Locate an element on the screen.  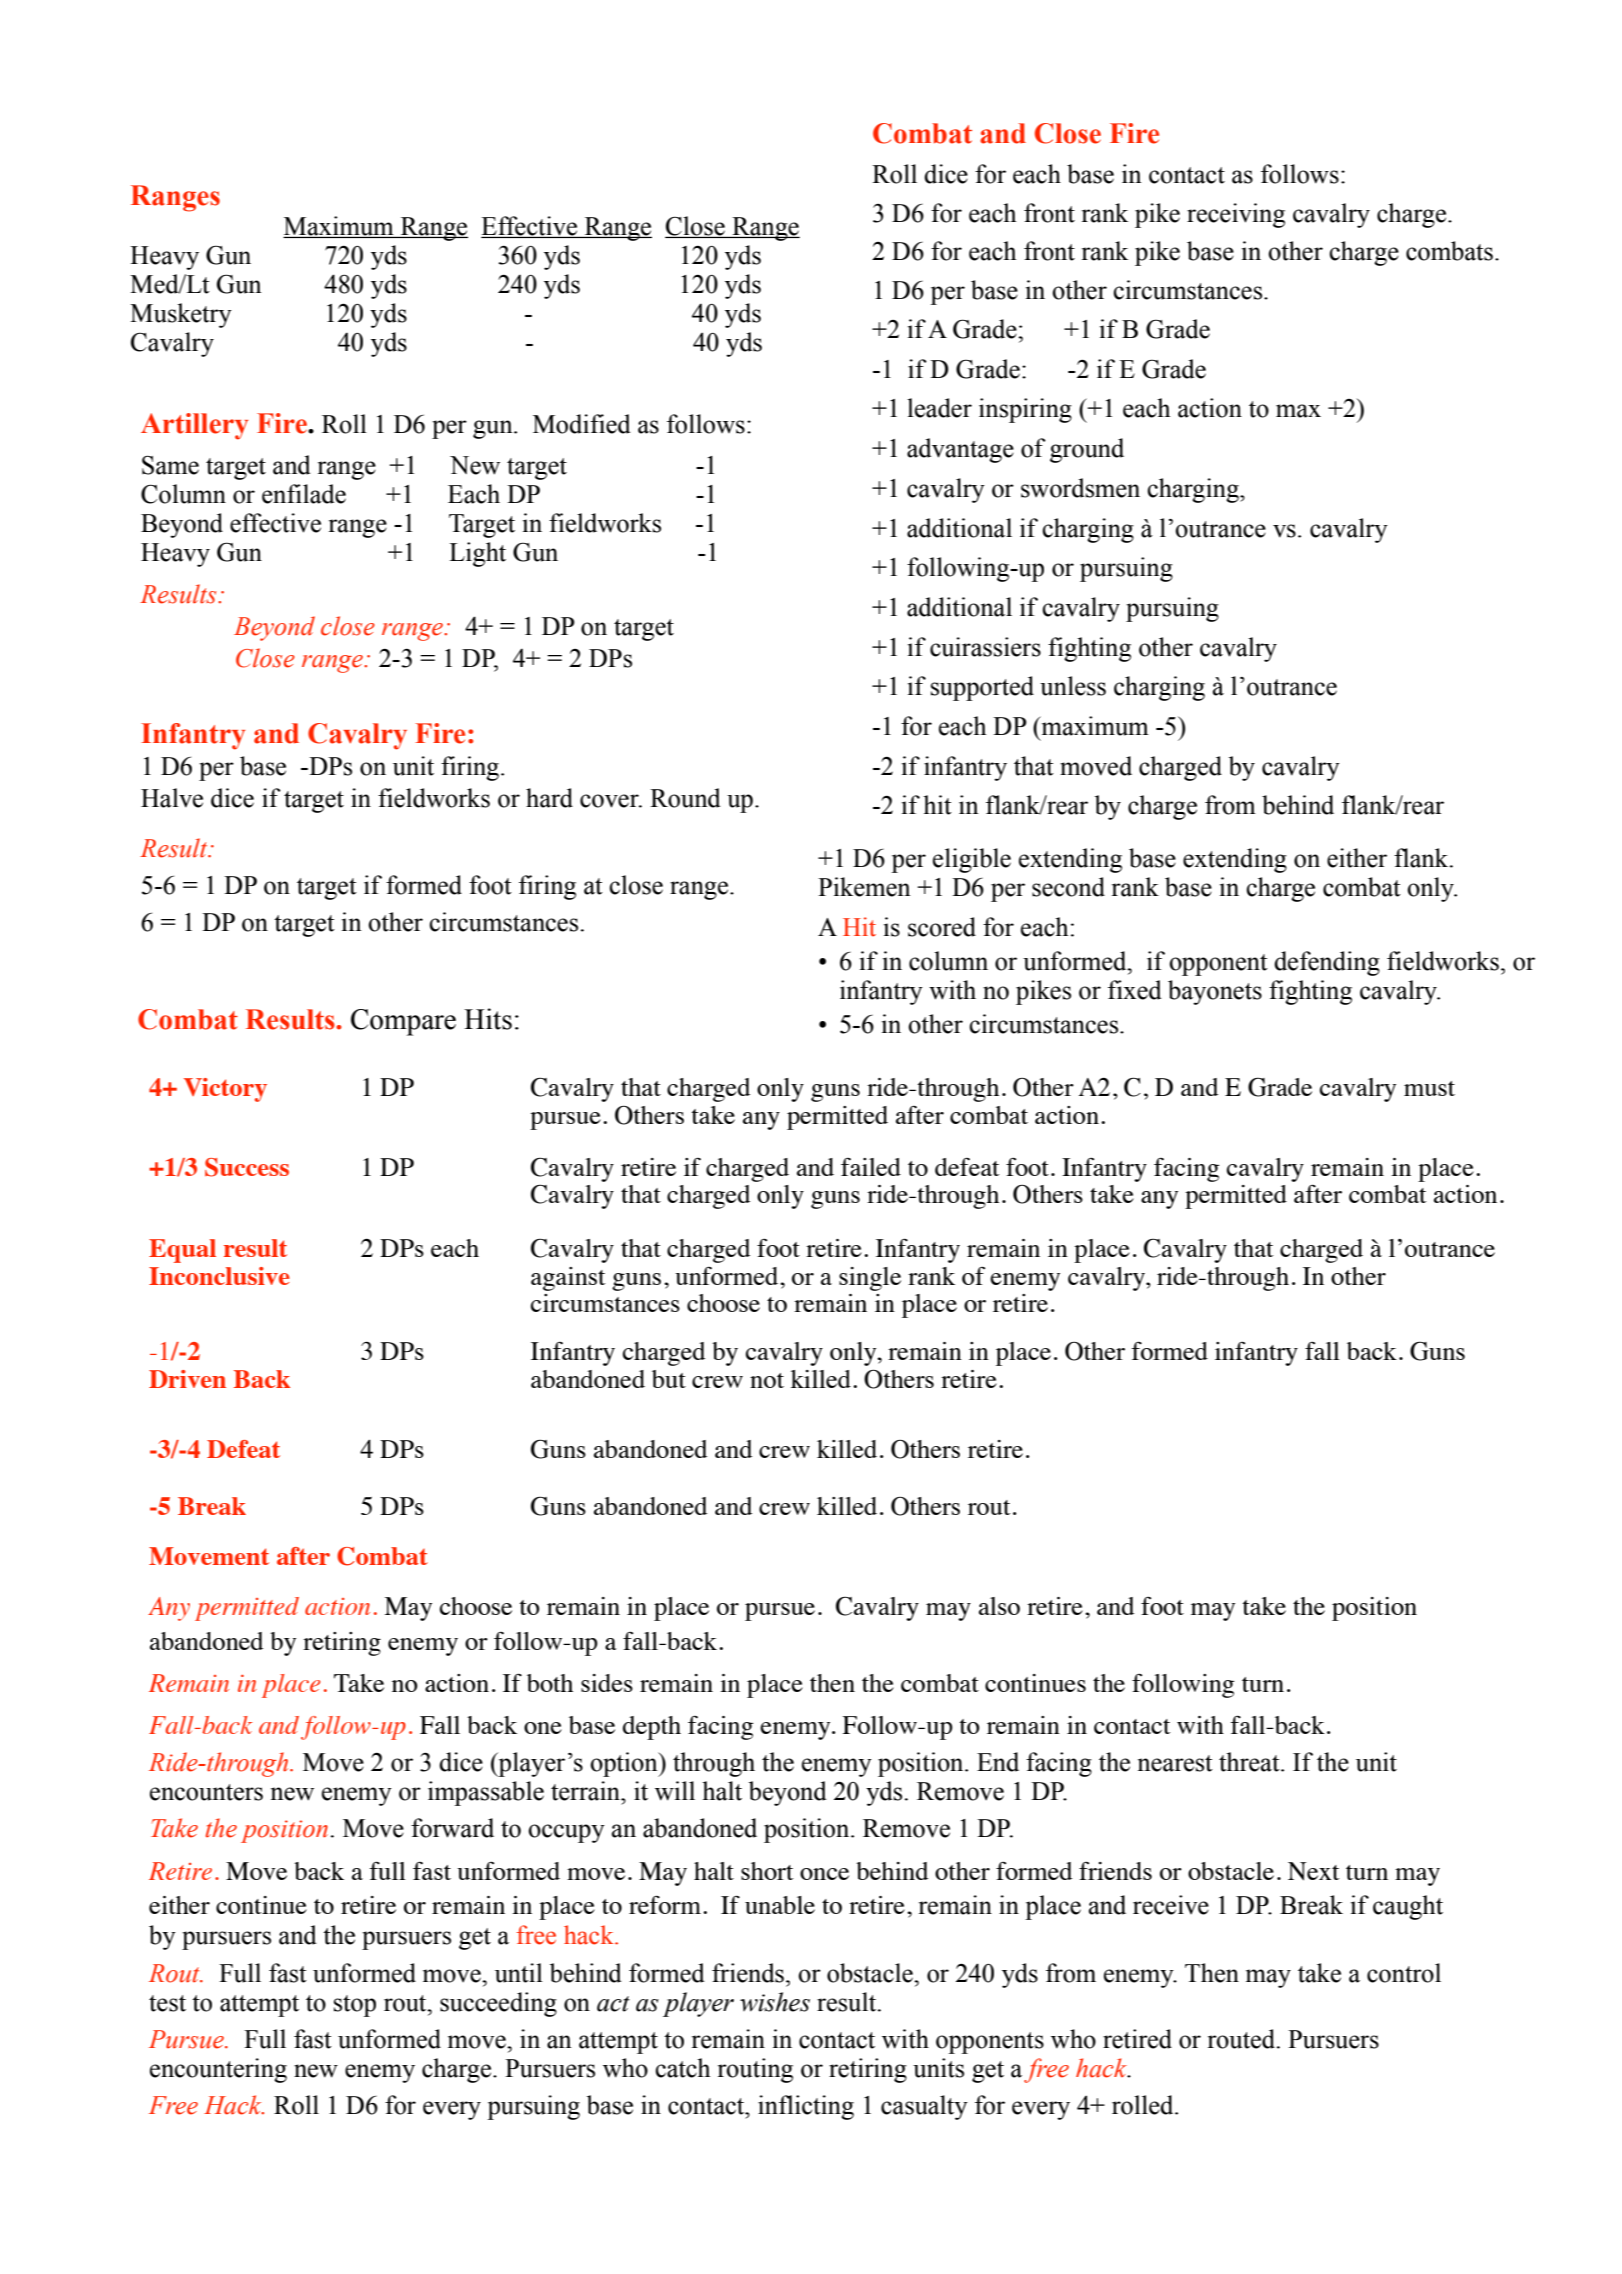
Artillery is located at coordinates (194, 426).
